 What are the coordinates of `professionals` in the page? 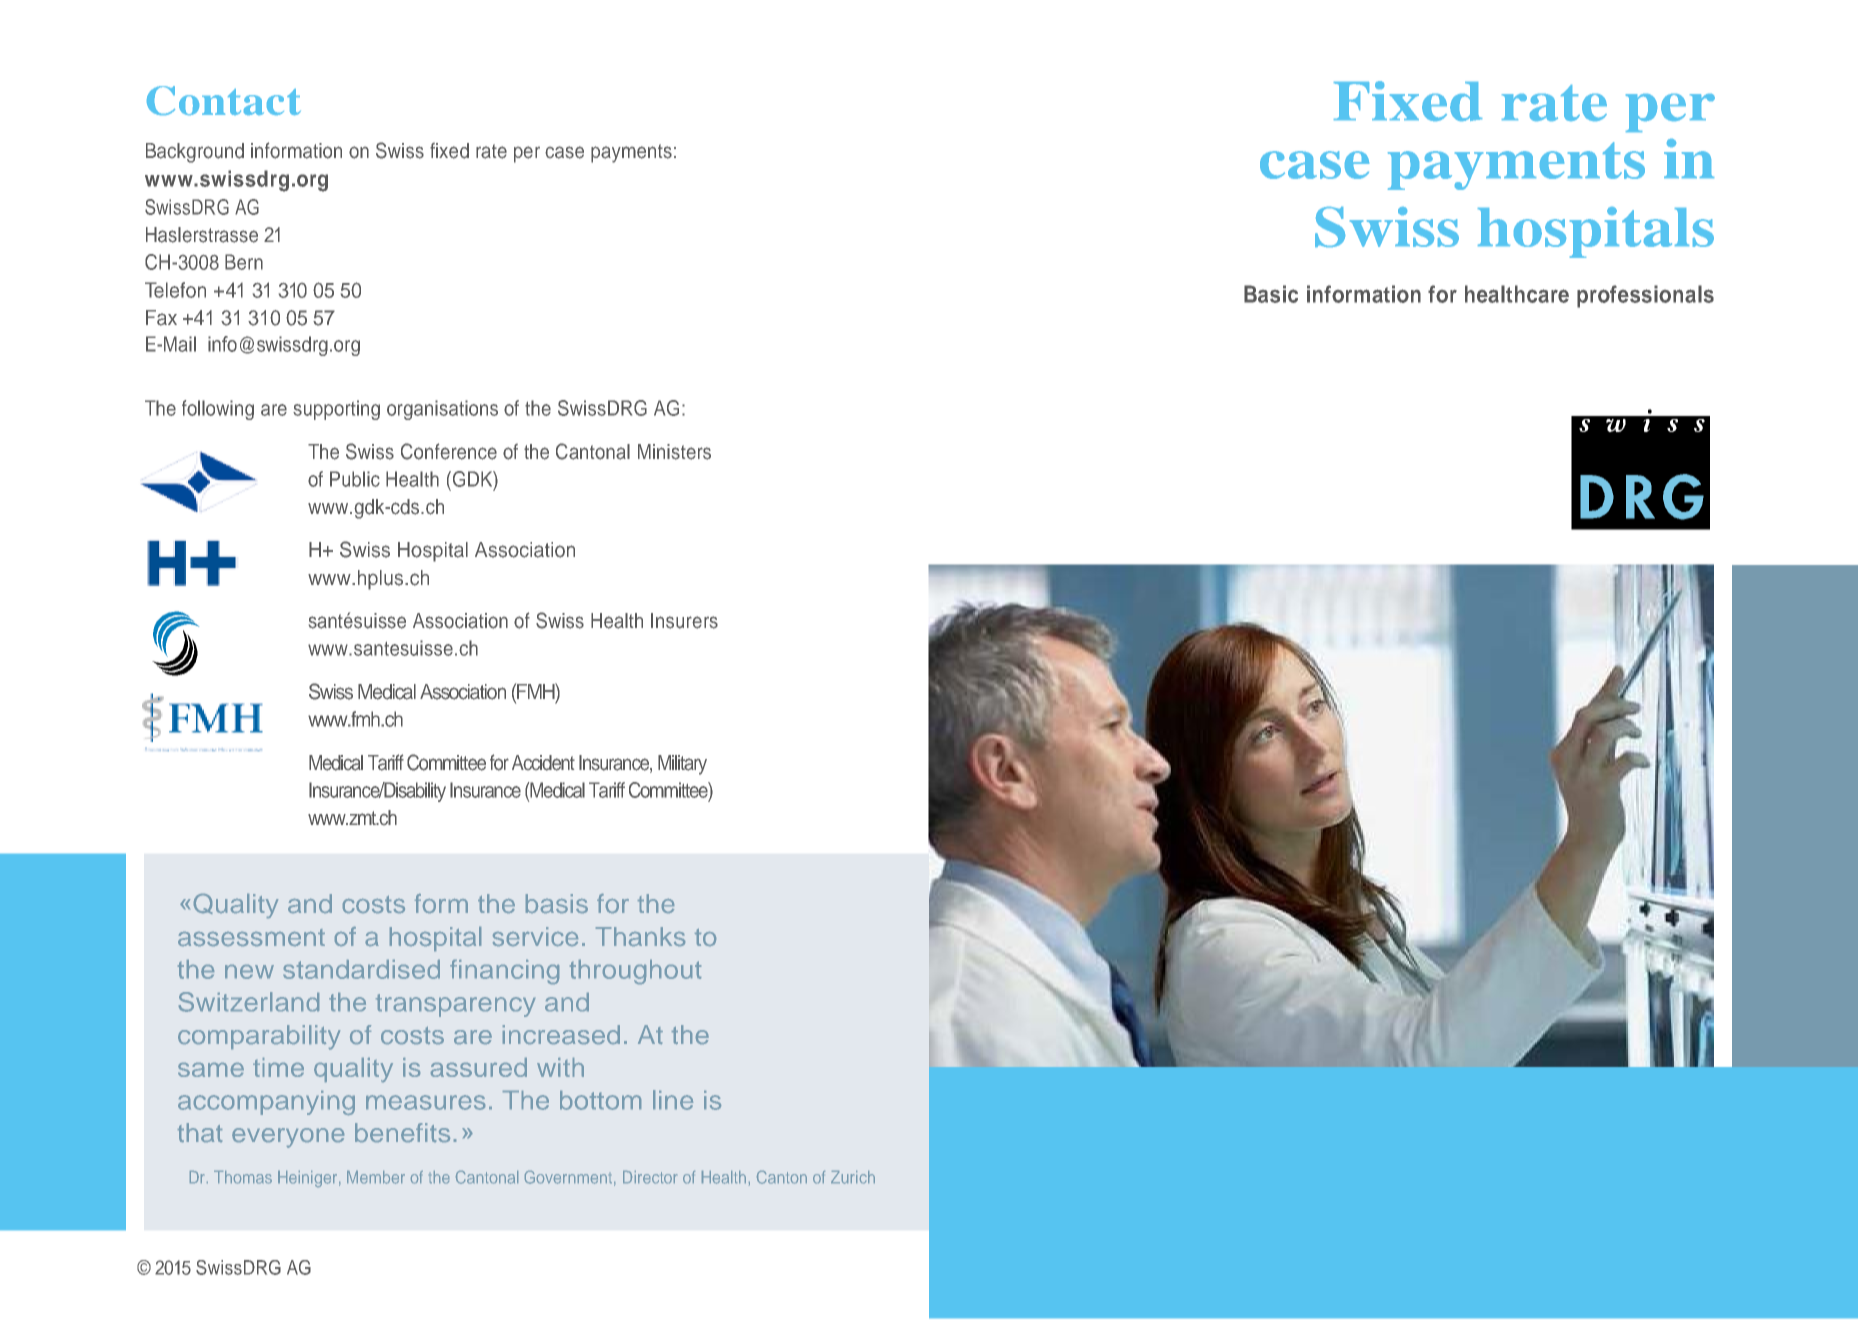 It's located at (1645, 296).
